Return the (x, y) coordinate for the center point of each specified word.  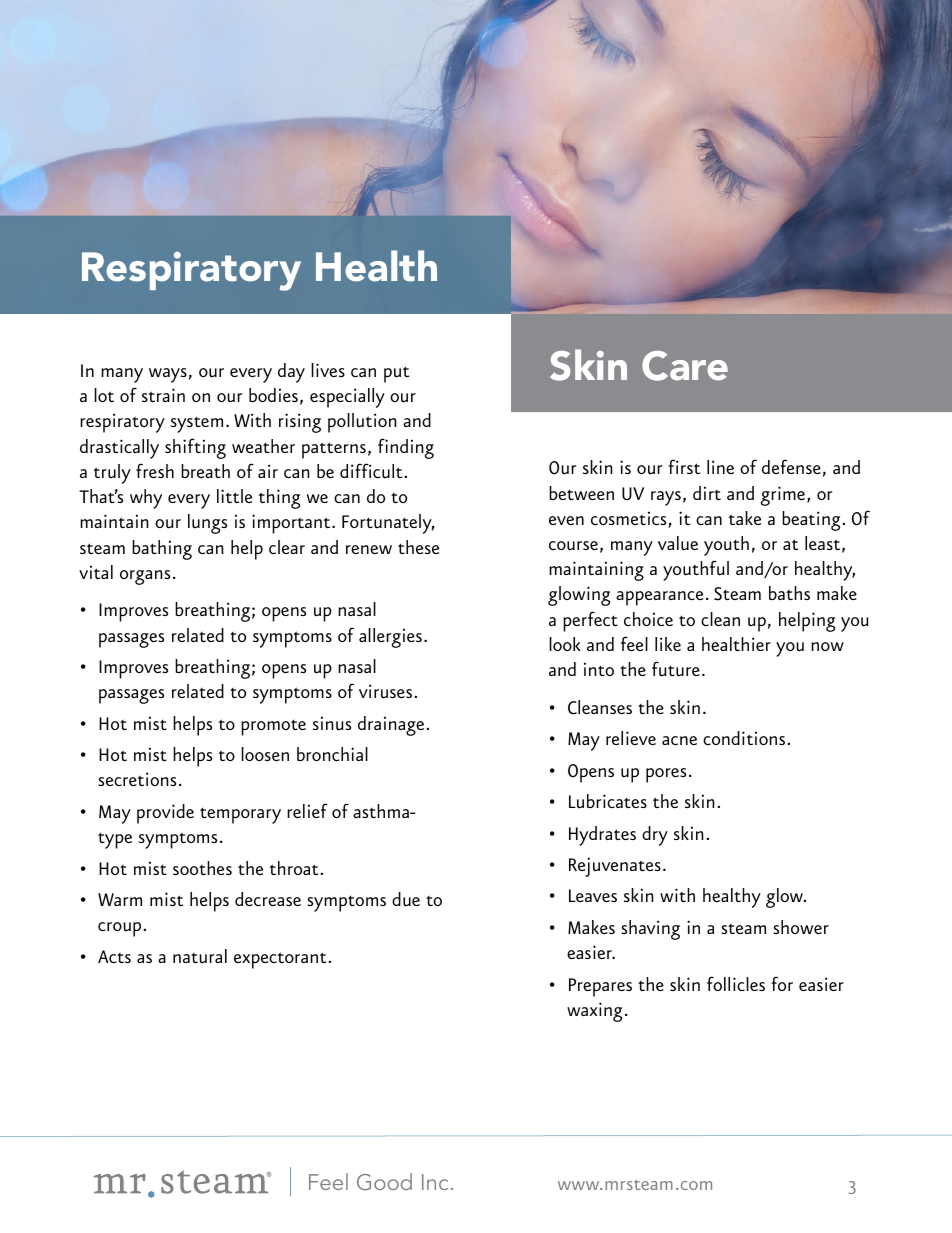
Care (685, 366)
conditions (745, 738)
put (396, 374)
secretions (137, 779)
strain (163, 395)
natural (200, 956)
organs (145, 577)
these (418, 547)
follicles (736, 983)
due (406, 899)
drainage (392, 726)
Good (384, 1181)
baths (789, 593)
